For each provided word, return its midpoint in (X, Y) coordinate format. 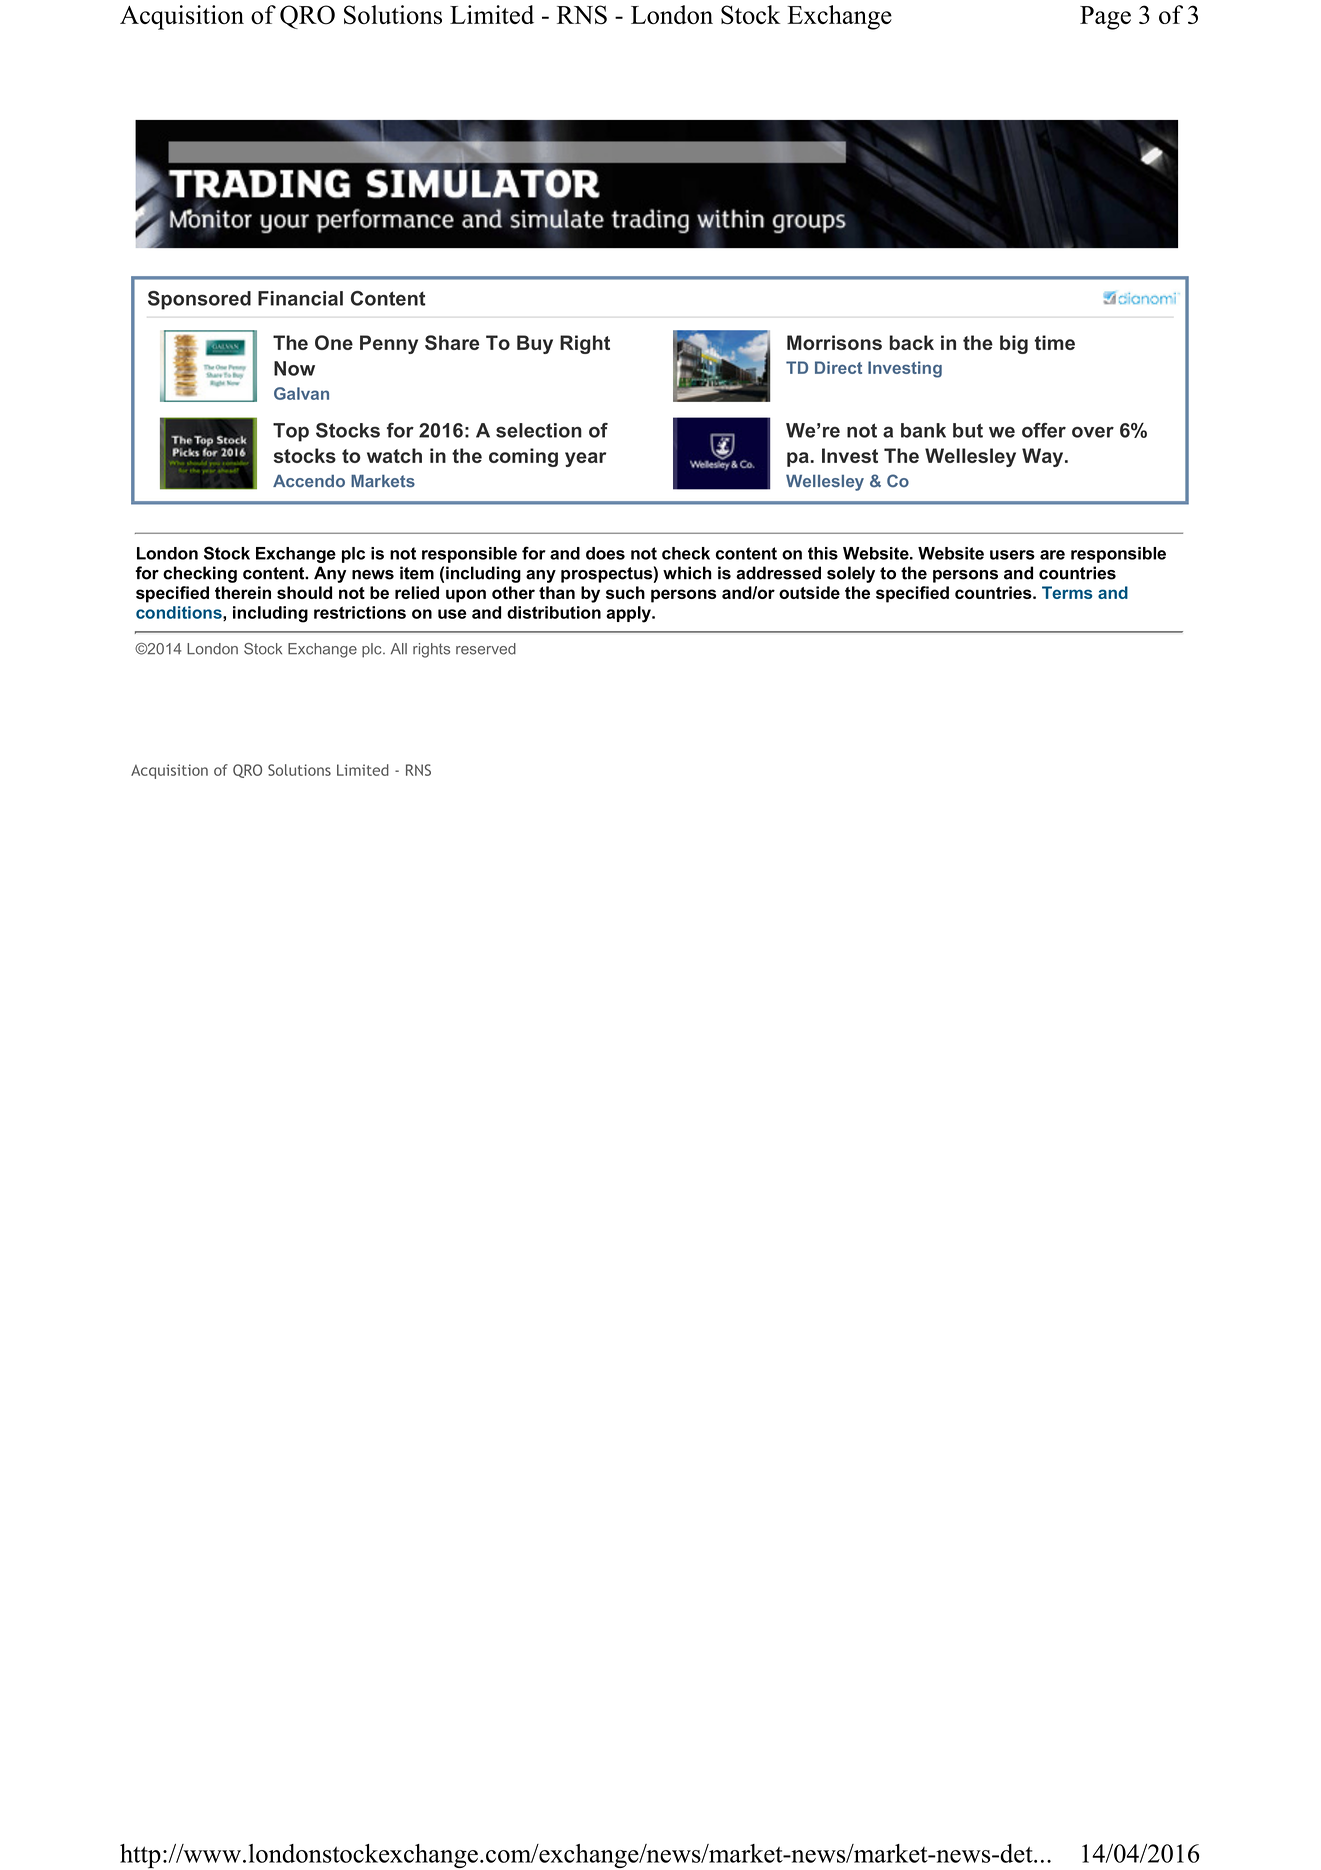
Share (452, 342)
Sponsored (199, 300)
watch (394, 455)
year (585, 459)
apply (629, 614)
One (334, 342)
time (1054, 342)
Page (1105, 18)
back (912, 342)
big (1014, 344)
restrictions (360, 612)
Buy (535, 344)
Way (1044, 457)
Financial (300, 298)
